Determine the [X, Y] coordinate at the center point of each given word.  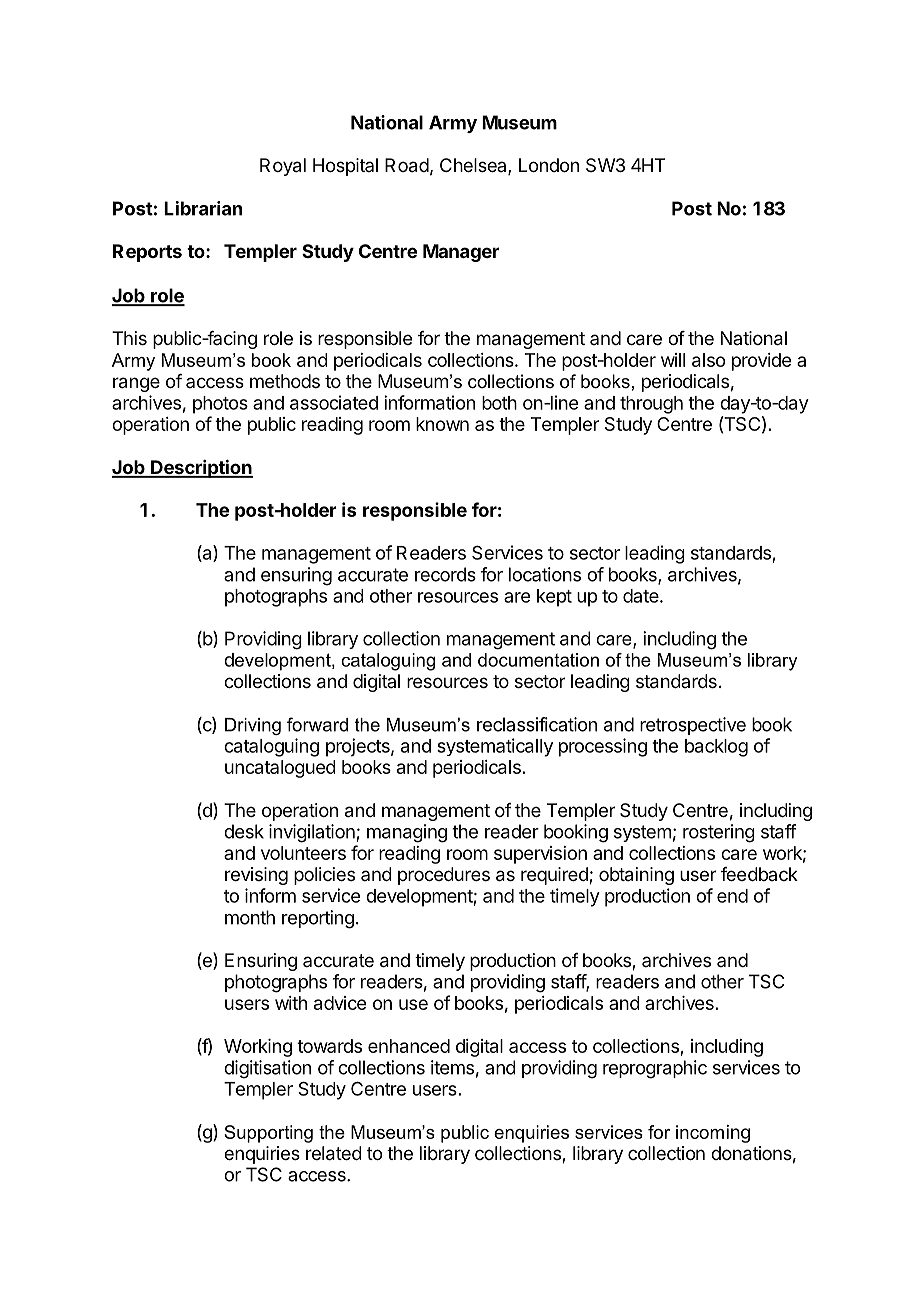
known [442, 424]
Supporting [268, 1134]
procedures [444, 876]
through [651, 405]
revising [256, 876]
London [549, 165]
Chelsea [474, 166]
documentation [538, 660]
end [732, 896]
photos [220, 405]
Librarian [203, 208]
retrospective [693, 726]
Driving [253, 726]
